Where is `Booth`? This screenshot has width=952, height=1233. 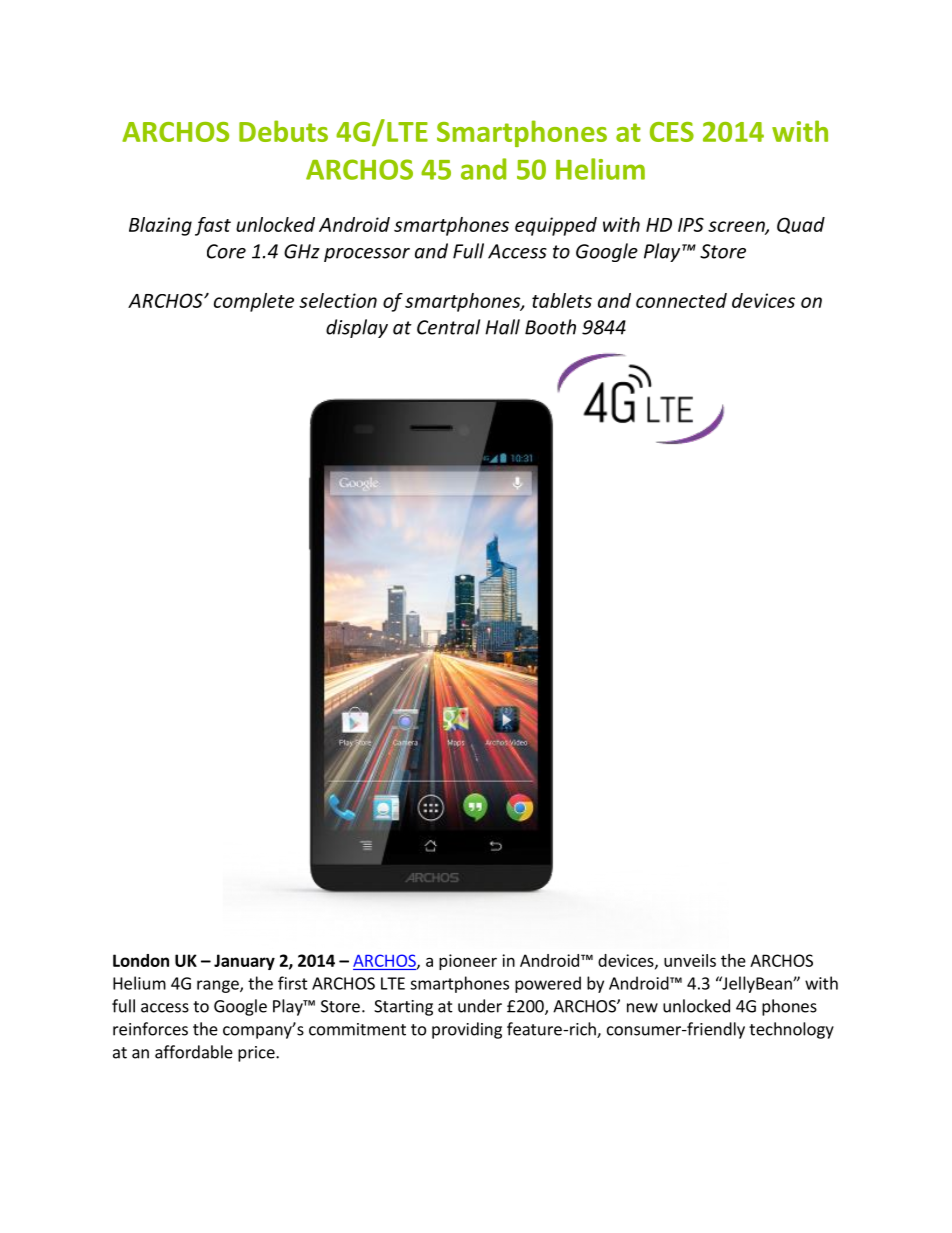
Booth is located at coordinates (550, 327).
